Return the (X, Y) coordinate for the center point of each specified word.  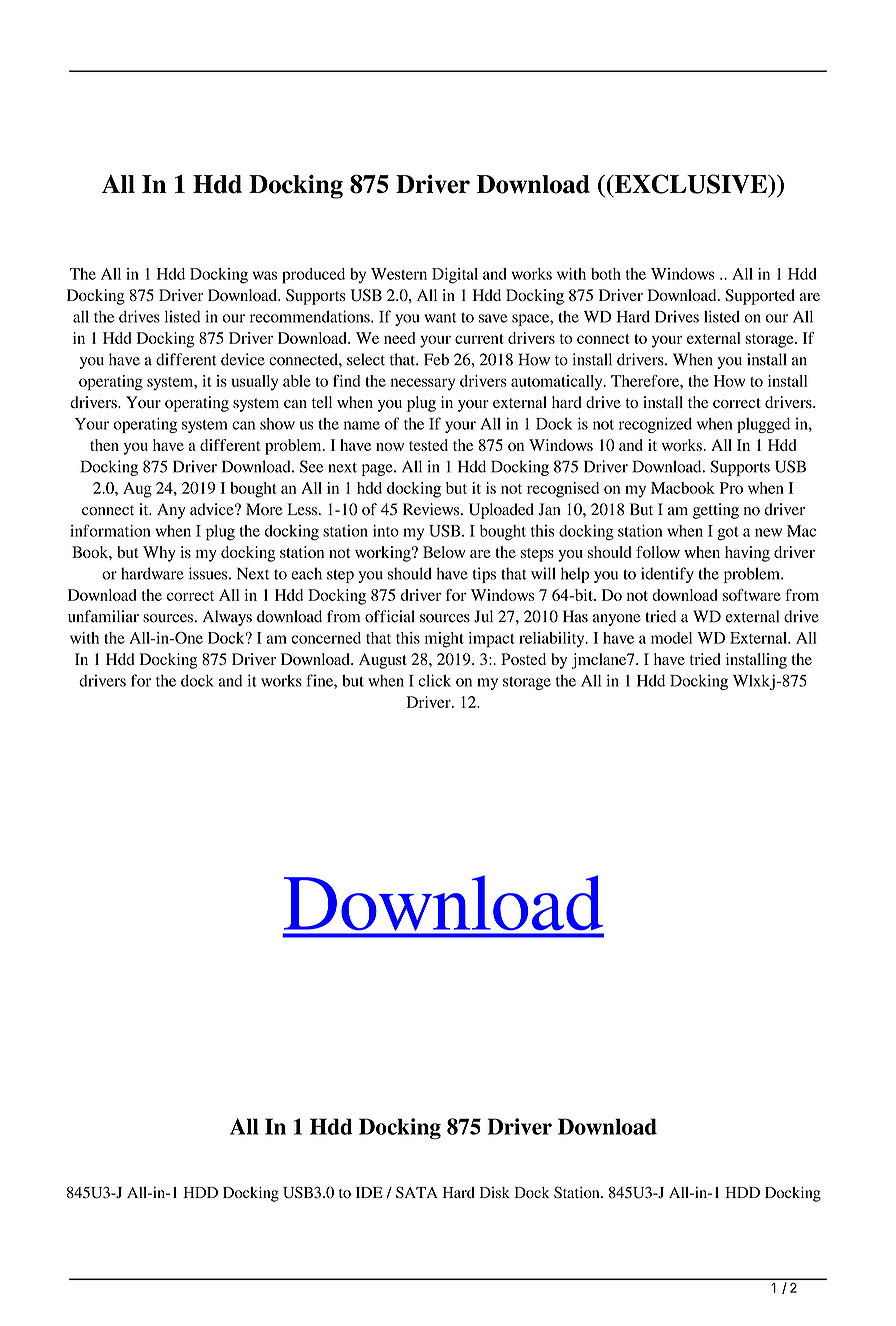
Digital (455, 276)
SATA (417, 1192)
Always (227, 618)
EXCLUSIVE (690, 185)
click (434, 680)
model (671, 638)
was (264, 275)
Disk (494, 1192)
